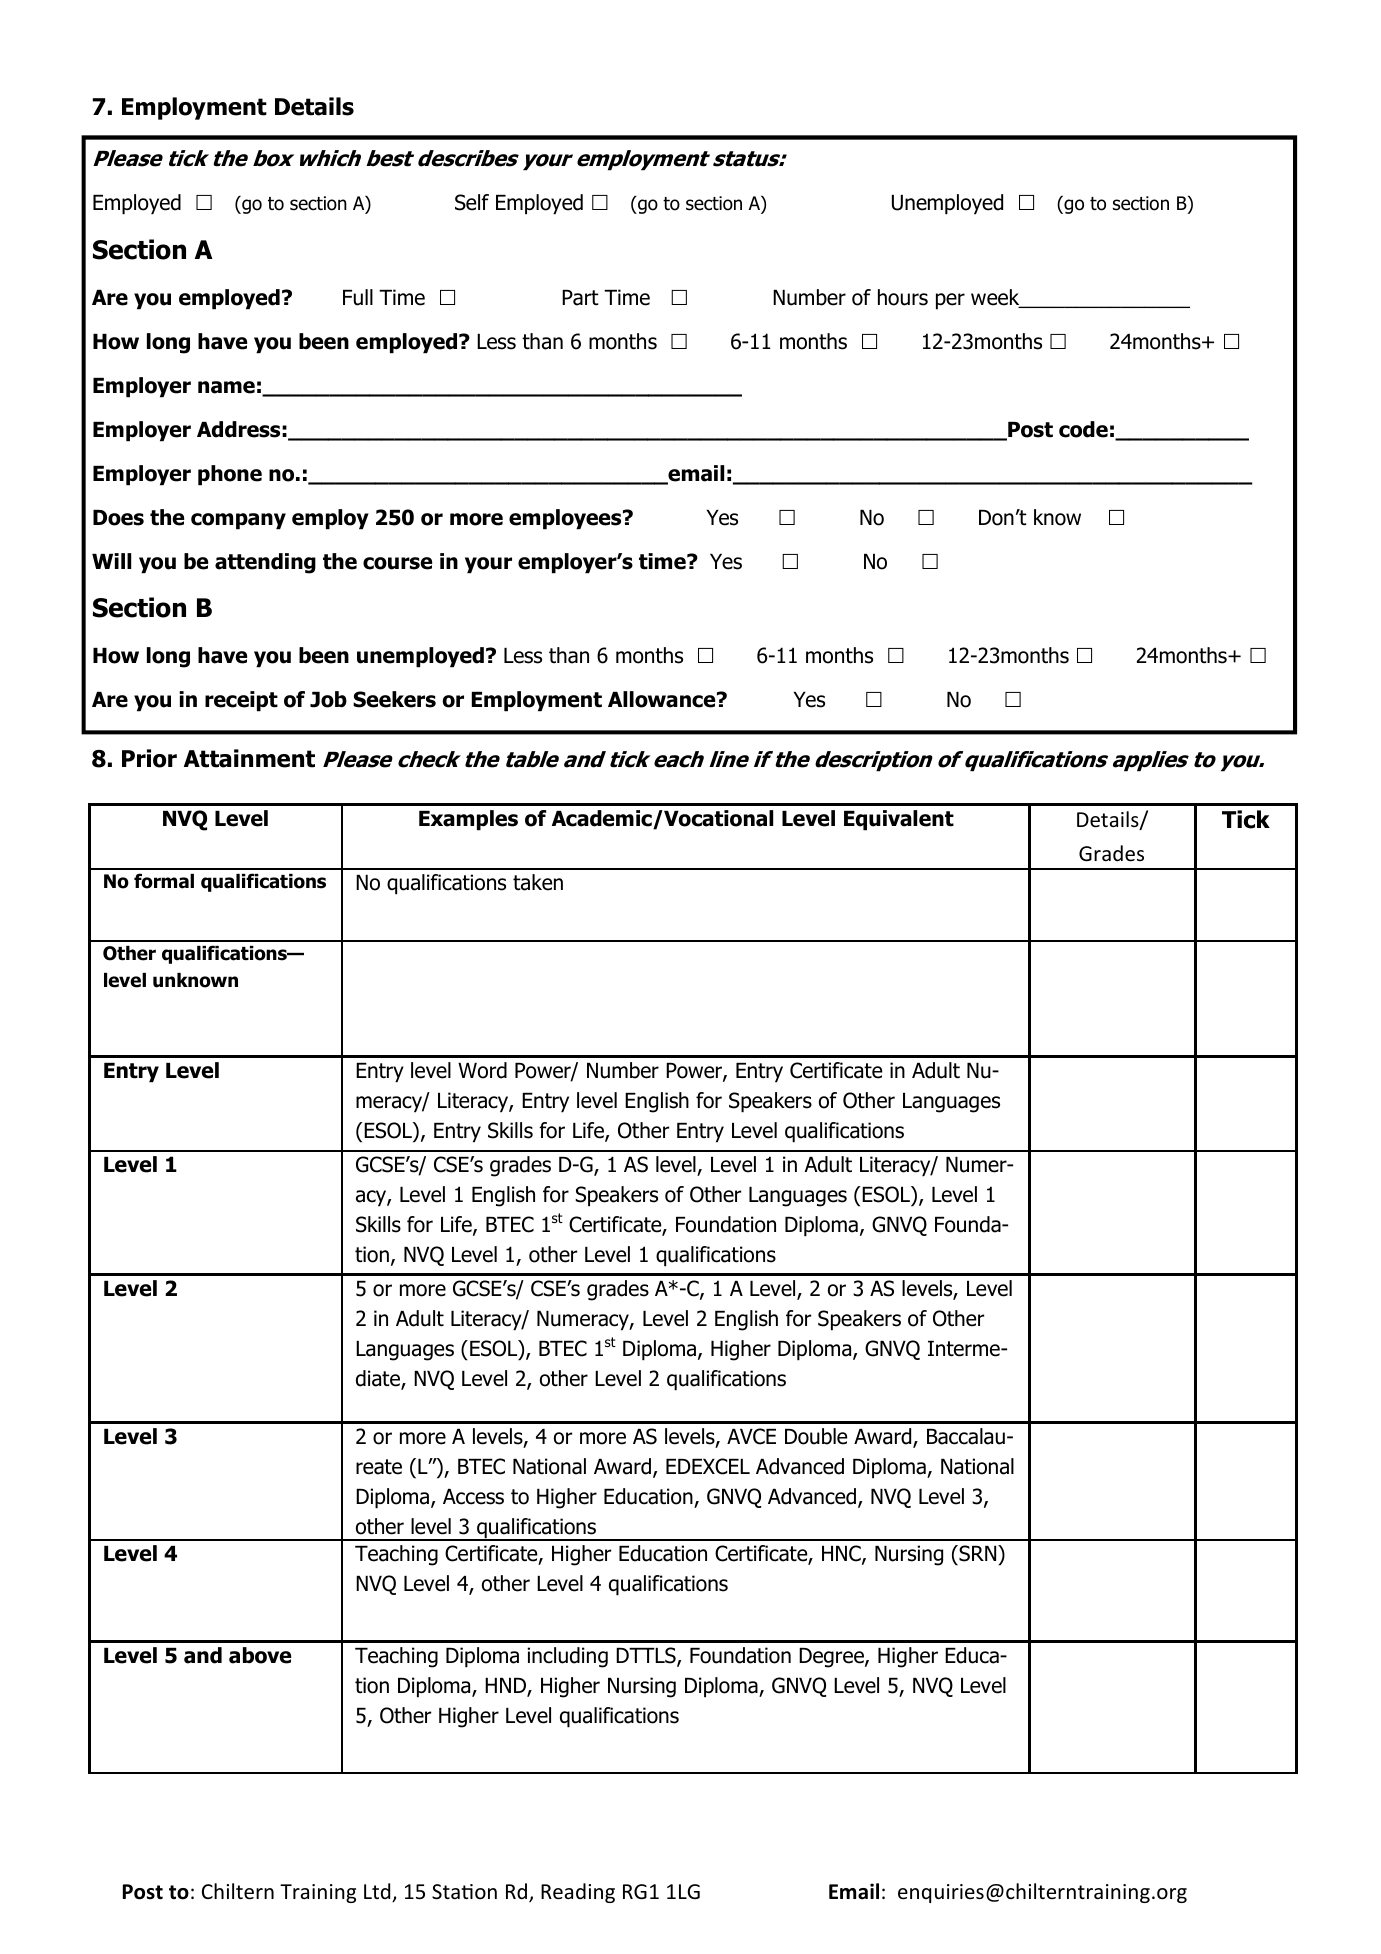 The width and height of the page is (1381, 1954). Describe the element at coordinates (249, 758) in the page. I see `Attainment` at that location.
